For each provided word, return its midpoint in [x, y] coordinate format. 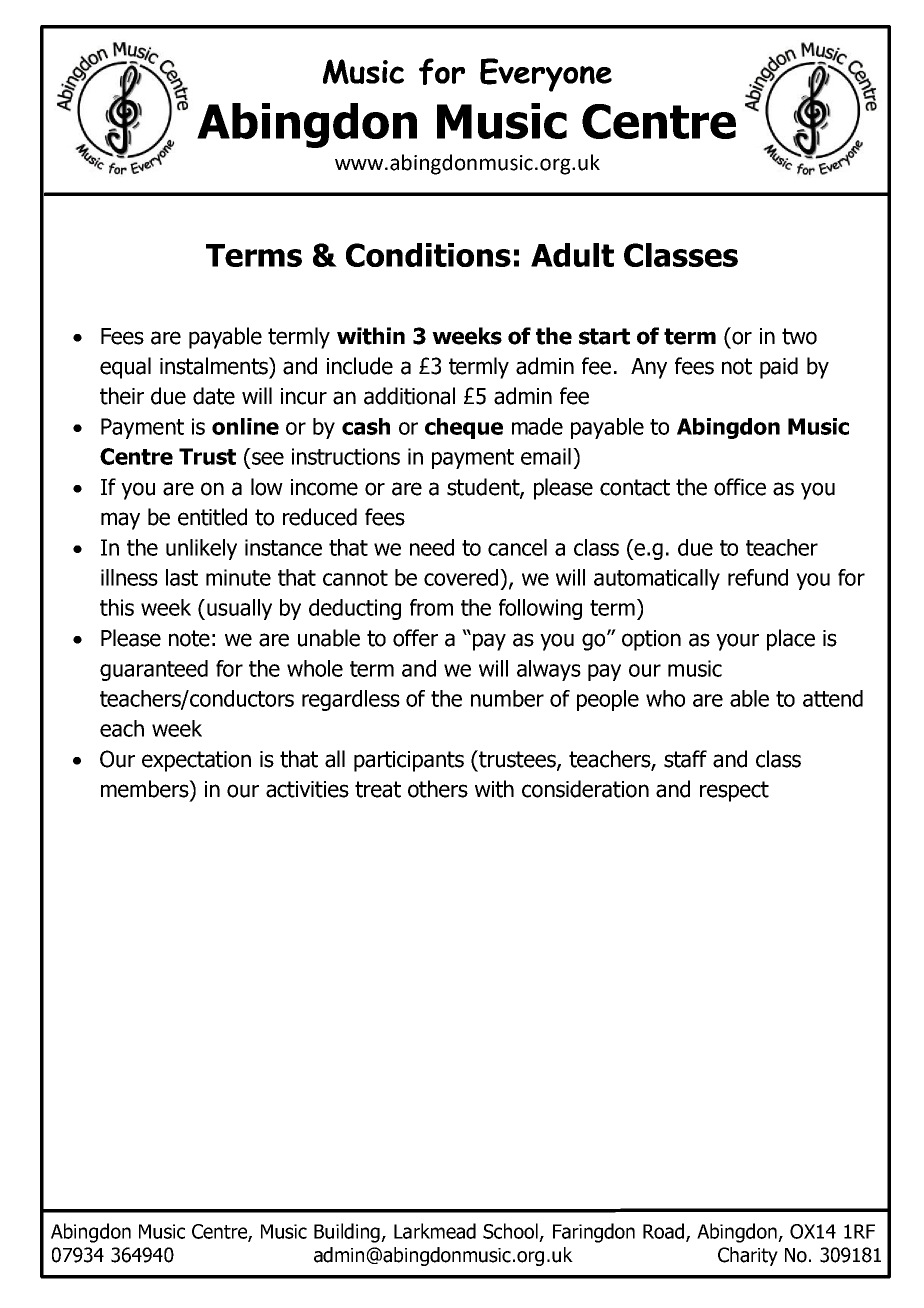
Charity [748, 1256]
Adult [572, 255]
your [737, 642]
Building [348, 1233]
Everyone [546, 75]
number [507, 698]
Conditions [428, 255]
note [189, 638]
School [512, 1232]
